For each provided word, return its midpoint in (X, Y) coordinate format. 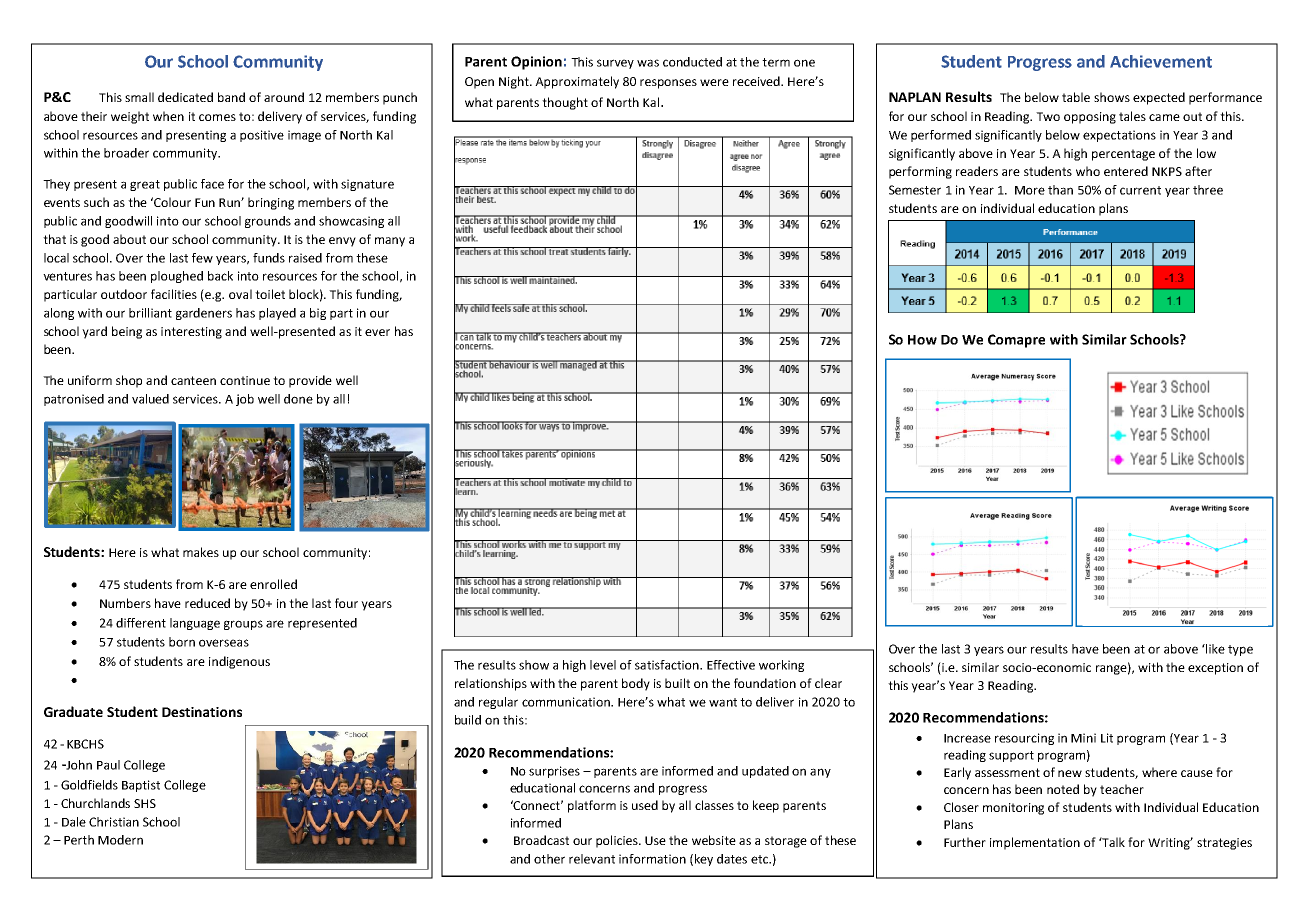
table (1076, 97)
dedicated (185, 97)
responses (668, 84)
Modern (120, 840)
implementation (1035, 843)
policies (618, 841)
